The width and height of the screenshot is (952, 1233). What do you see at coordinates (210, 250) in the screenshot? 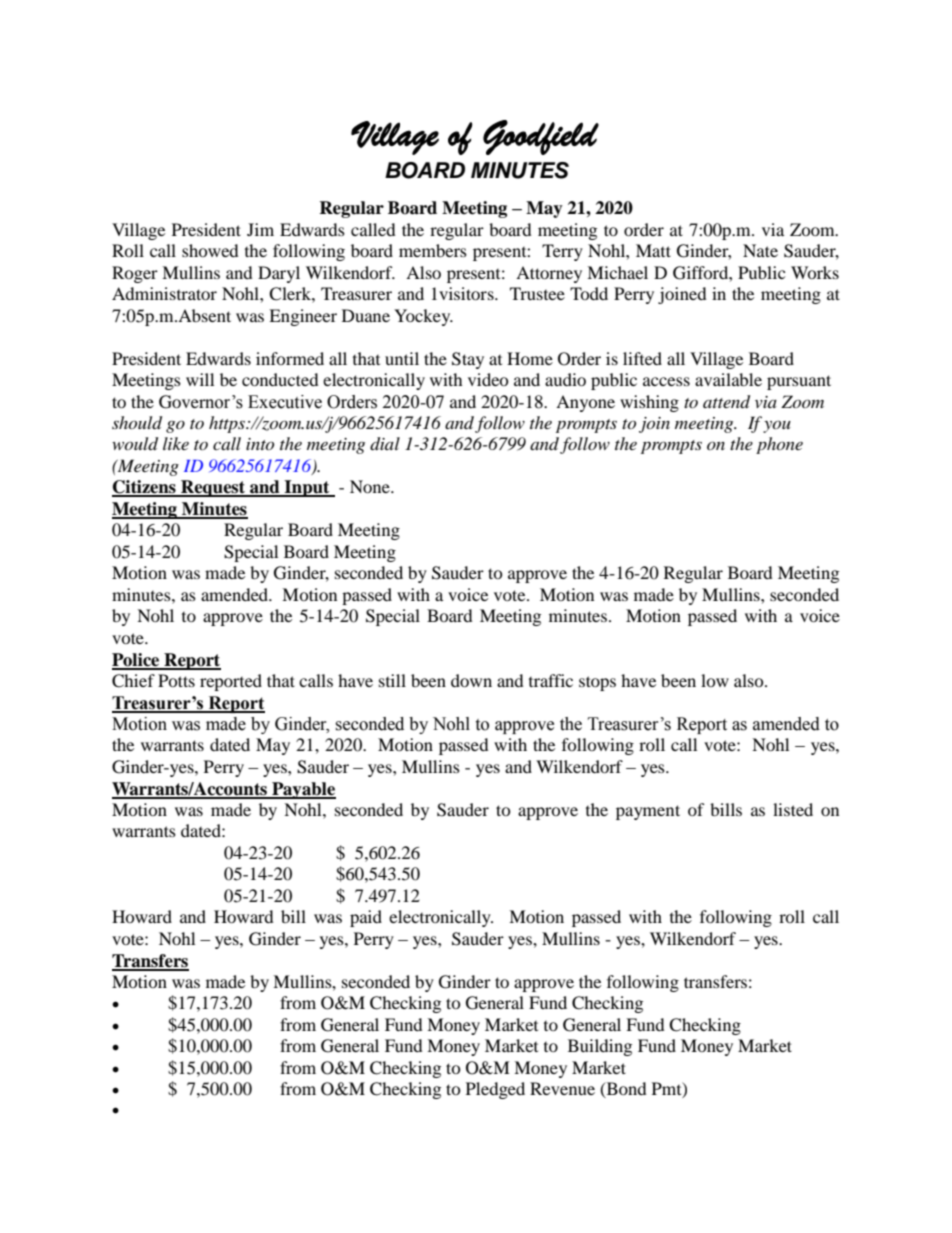
I see `showed` at bounding box center [210, 250].
